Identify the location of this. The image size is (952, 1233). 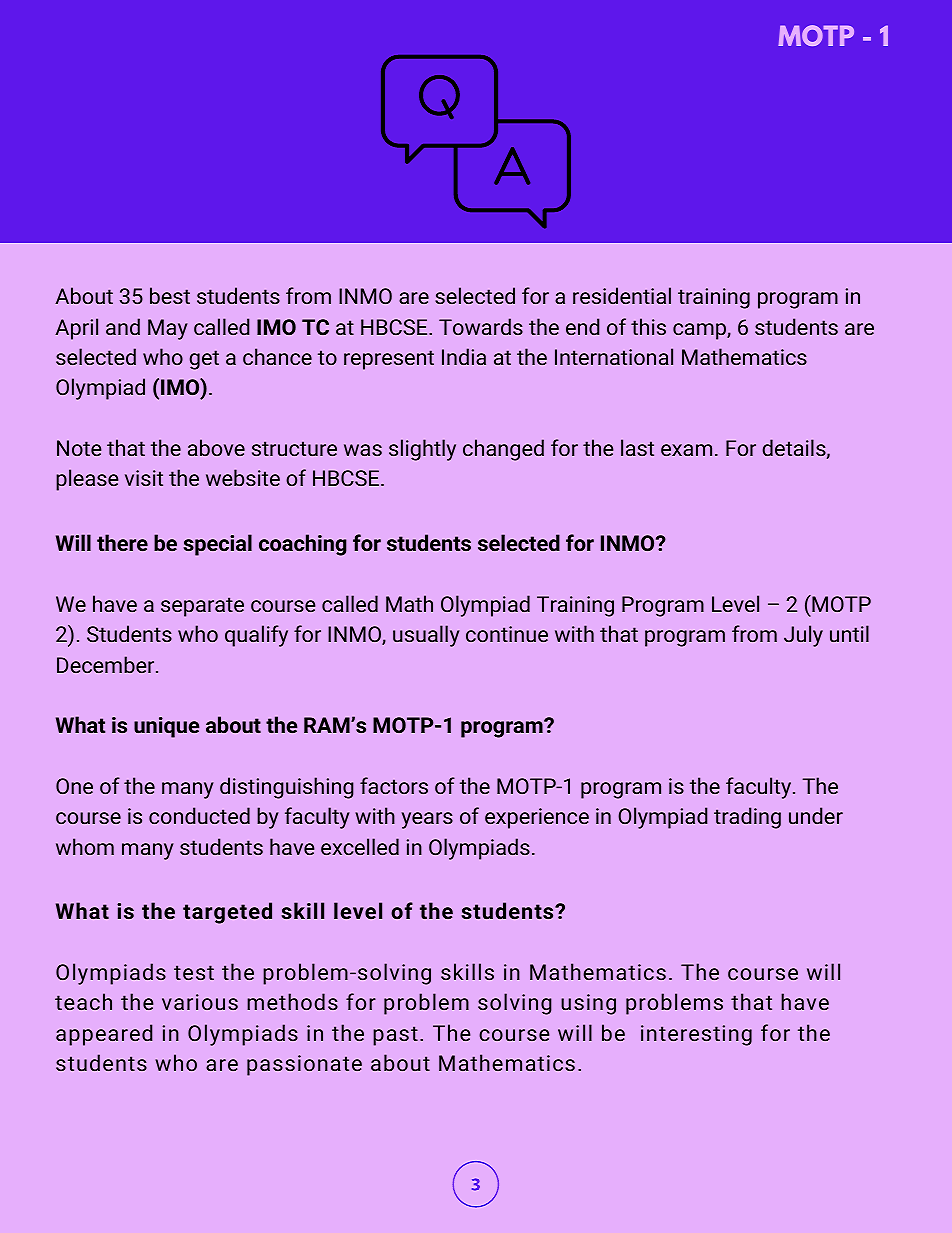
(648, 326).
